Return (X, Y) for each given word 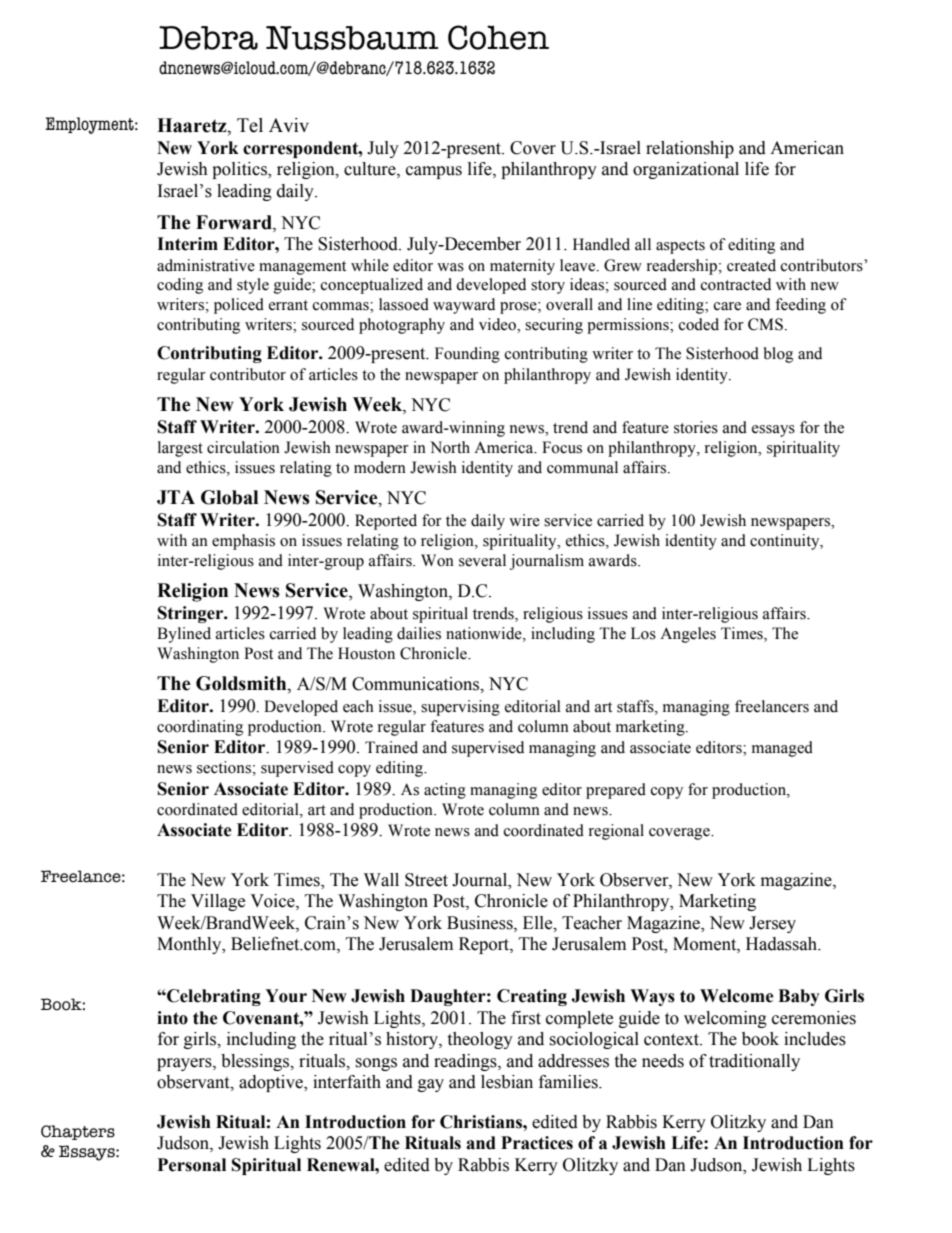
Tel (250, 125)
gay (431, 1085)
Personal (192, 1165)
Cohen (498, 37)
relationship (690, 149)
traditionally (754, 1062)
